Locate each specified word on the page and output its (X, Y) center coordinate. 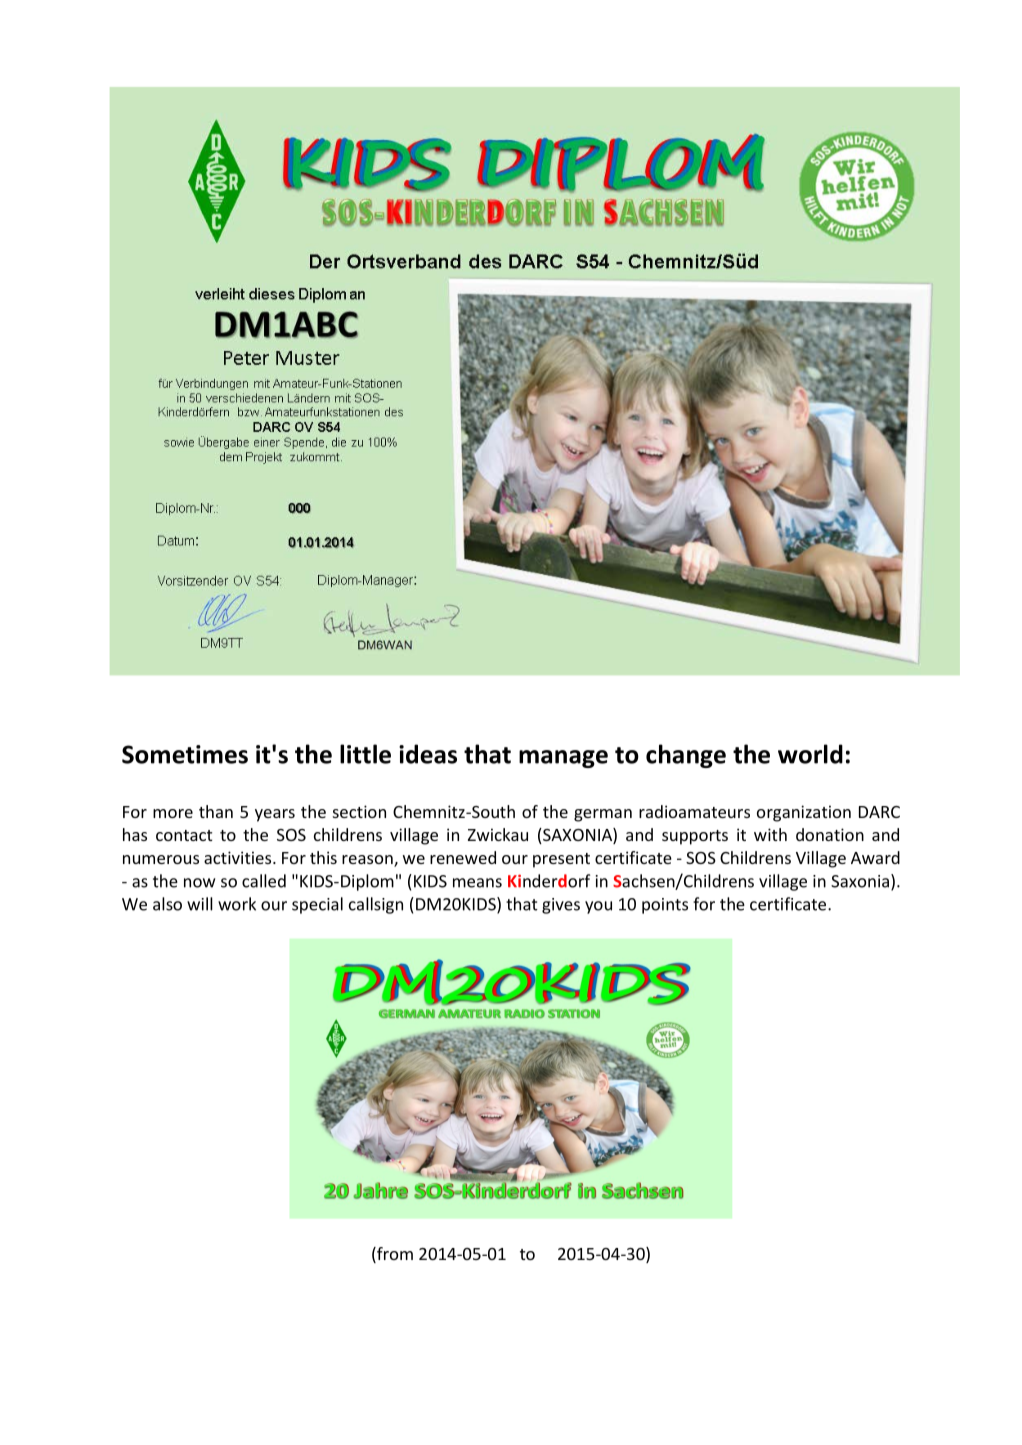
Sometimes (185, 754)
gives (561, 906)
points (665, 906)
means (477, 883)
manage (563, 759)
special (317, 905)
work (237, 904)
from (394, 1255)
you (598, 907)
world (810, 754)
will (200, 904)
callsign (376, 905)
